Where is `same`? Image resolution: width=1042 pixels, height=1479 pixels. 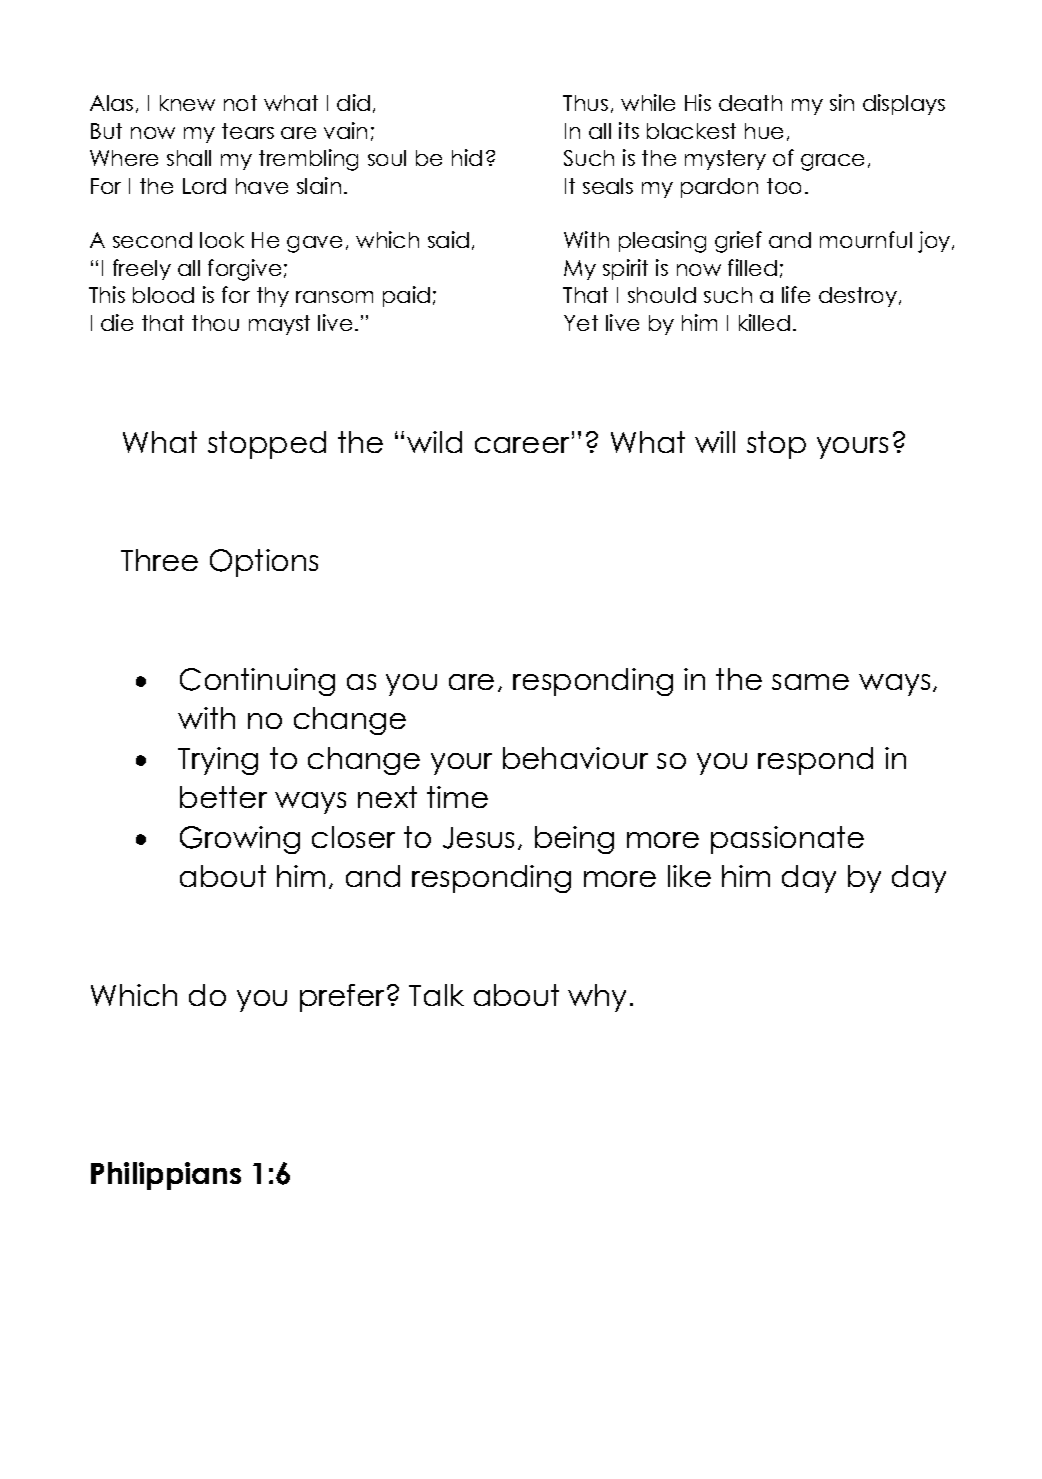
same is located at coordinates (810, 682).
